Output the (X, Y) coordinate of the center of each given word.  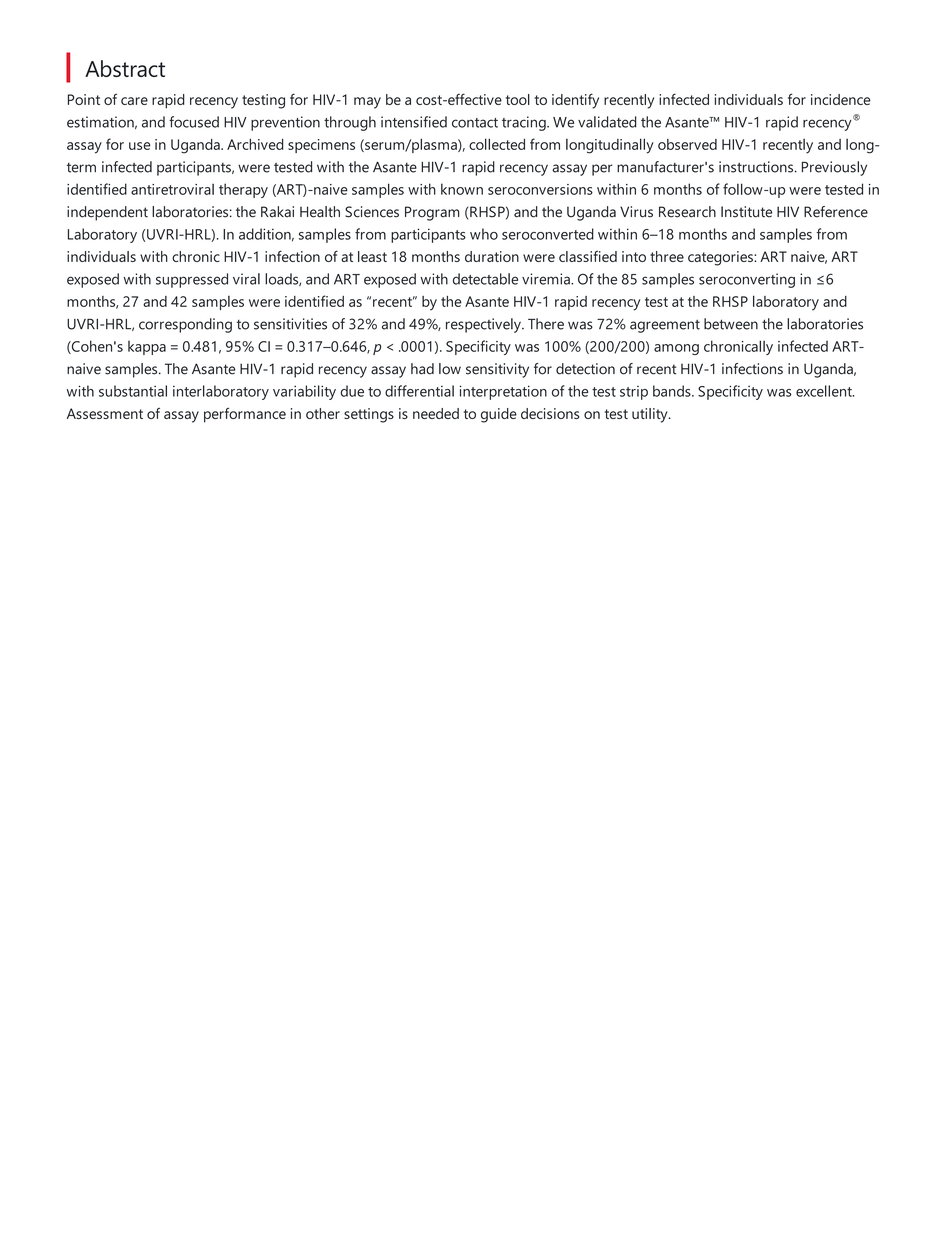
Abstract (125, 68)
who (484, 234)
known (462, 189)
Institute (746, 212)
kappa (147, 348)
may (367, 103)
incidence (841, 99)
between (731, 324)
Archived (255, 144)
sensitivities (290, 324)
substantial (133, 391)
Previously (834, 168)
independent (107, 213)
